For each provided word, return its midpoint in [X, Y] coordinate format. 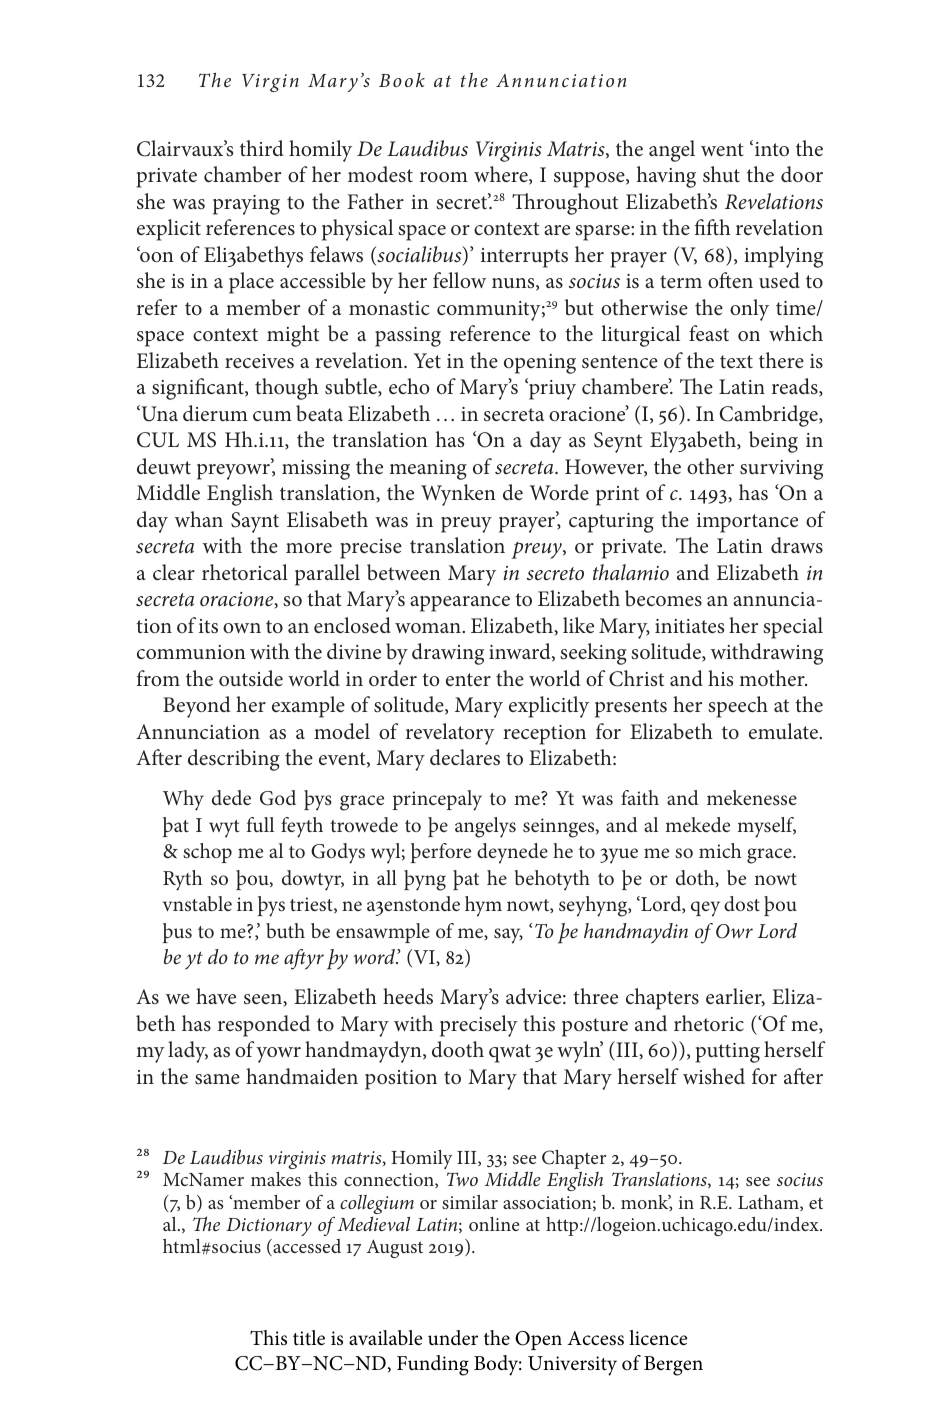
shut [721, 174]
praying [246, 205]
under [453, 1338]
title [309, 1338]
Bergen [673, 1366]
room [444, 177]
